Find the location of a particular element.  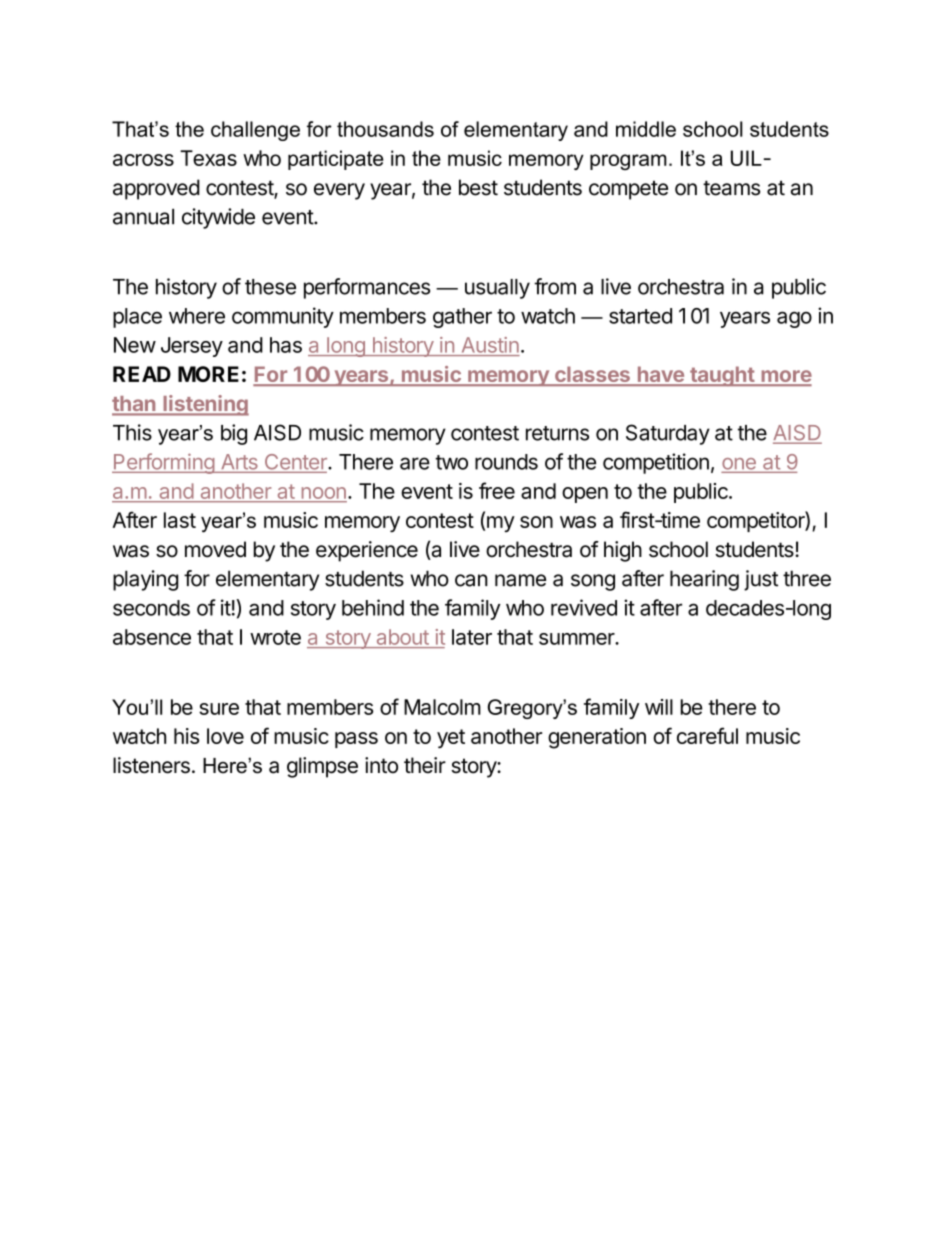

big is located at coordinates (234, 434).
